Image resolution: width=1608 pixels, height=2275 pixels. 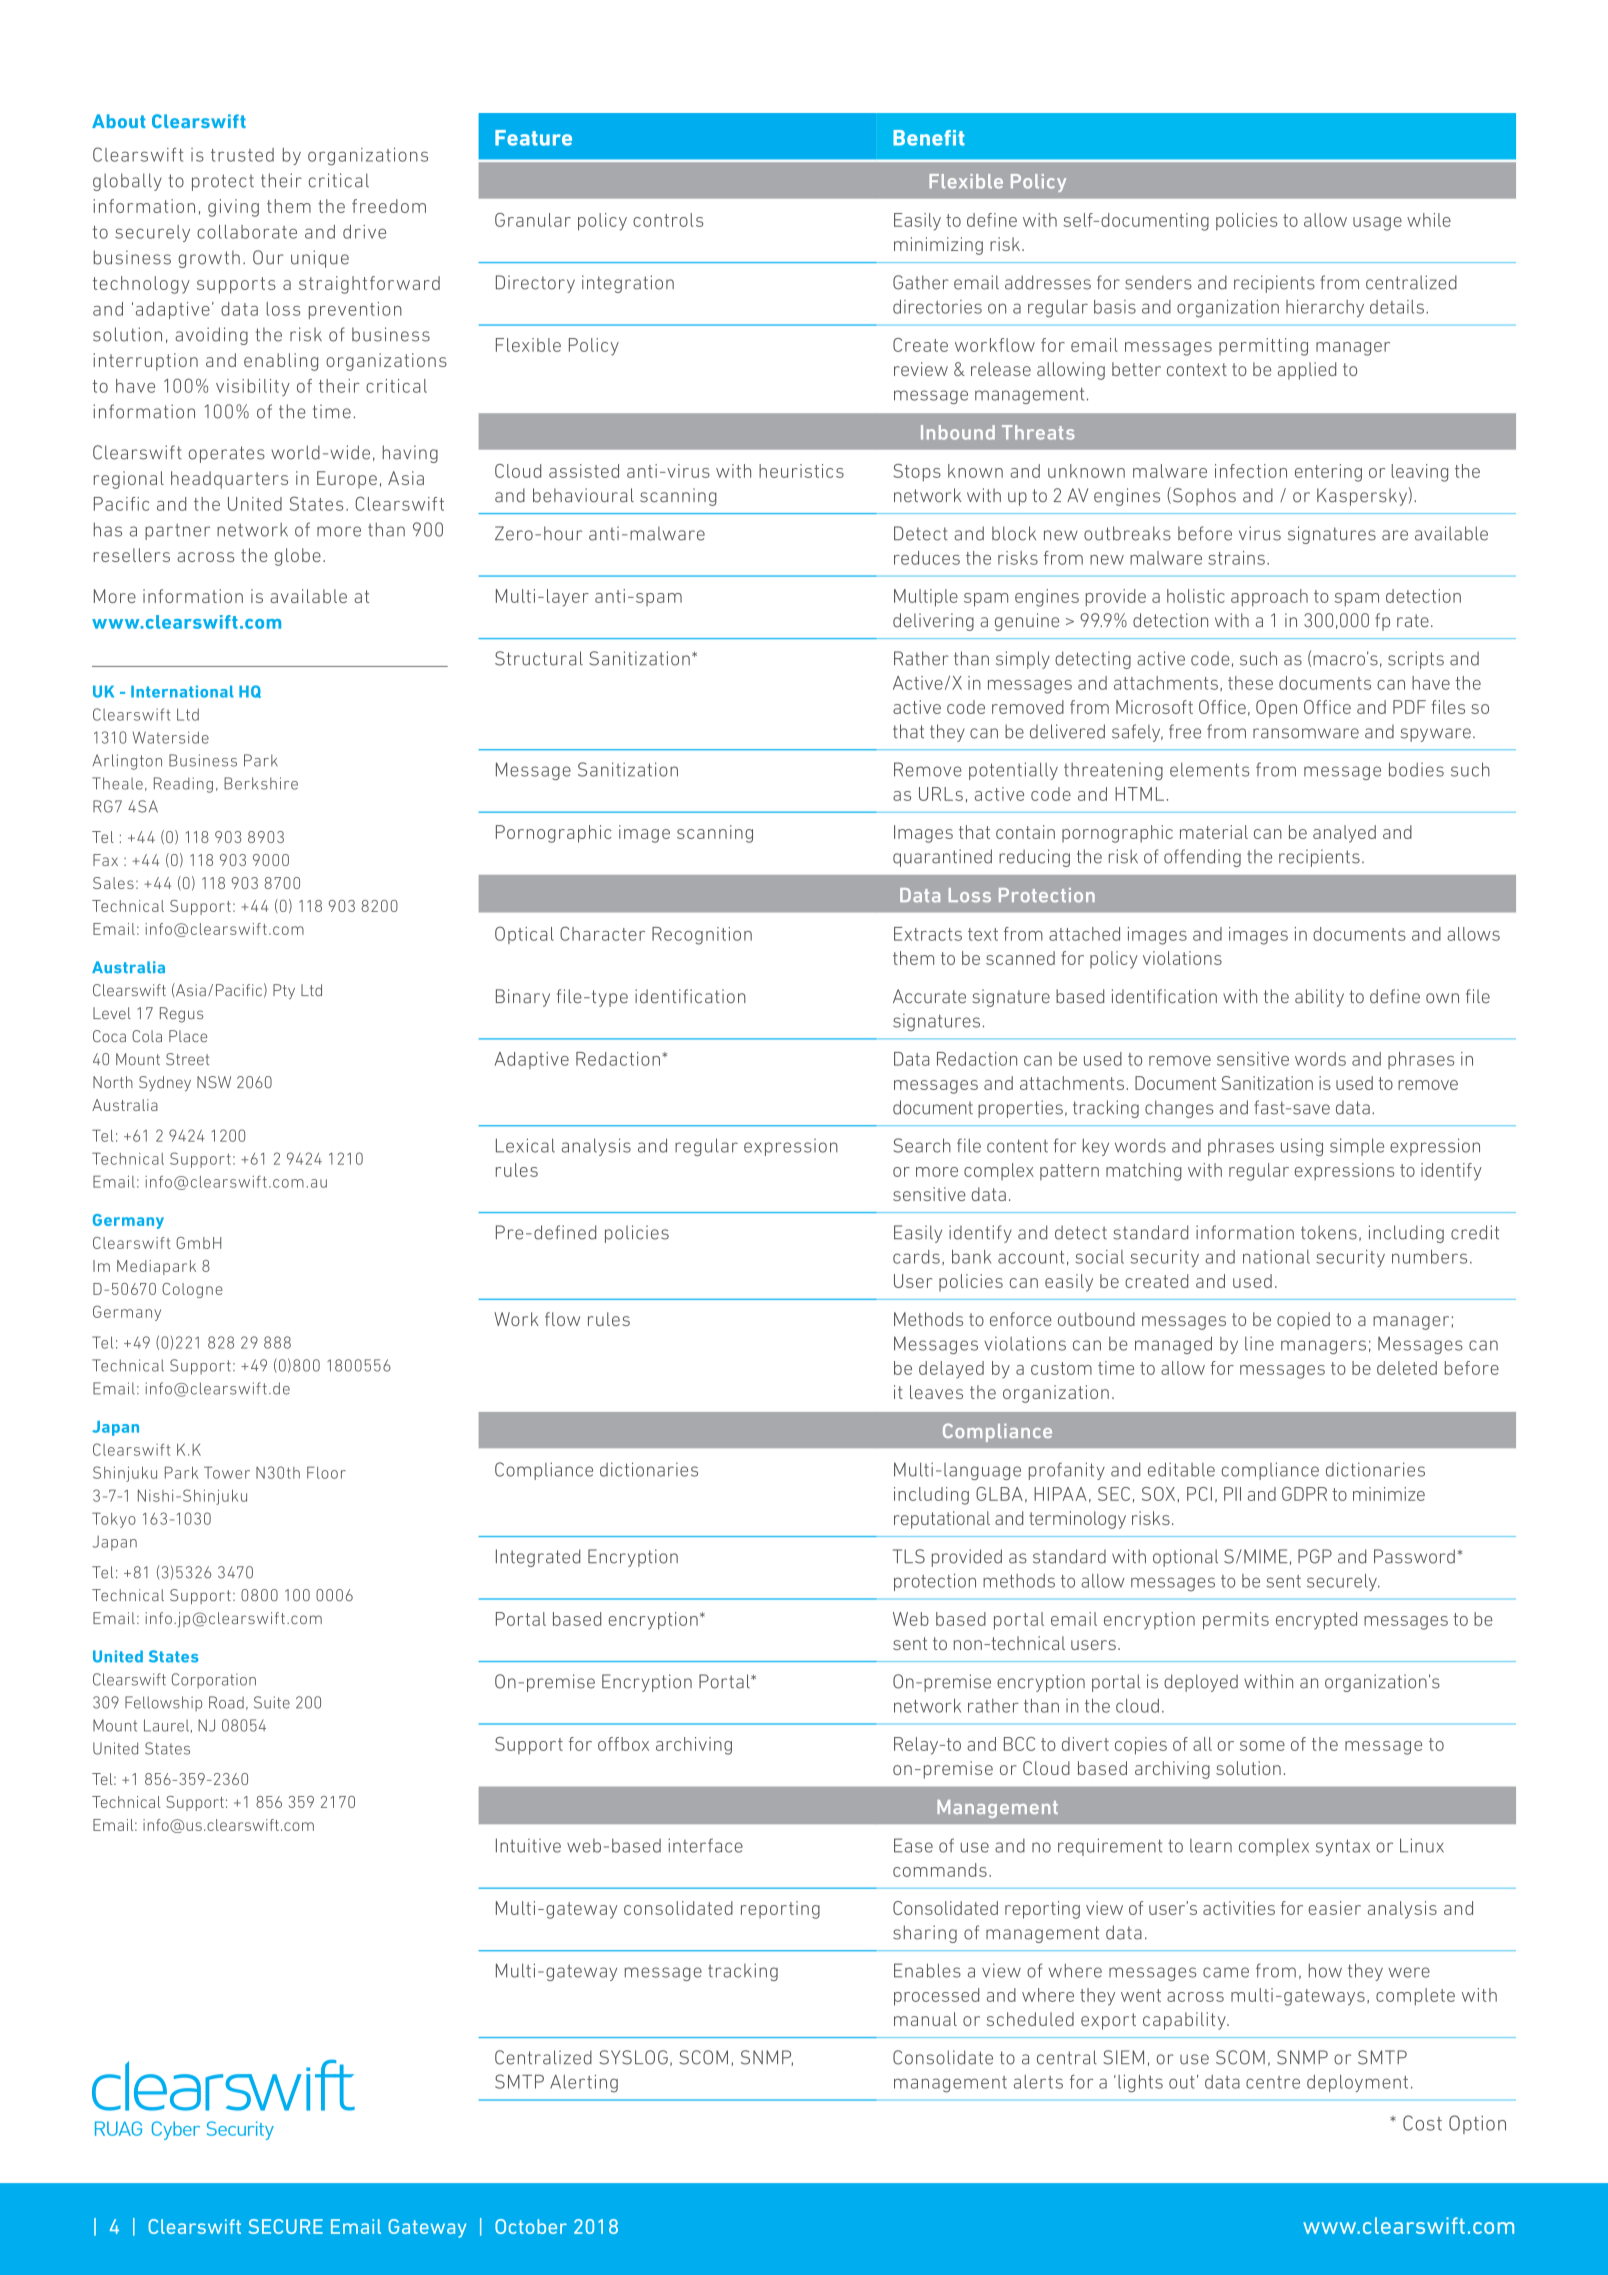 I want to click on trusted, so click(x=242, y=155).
